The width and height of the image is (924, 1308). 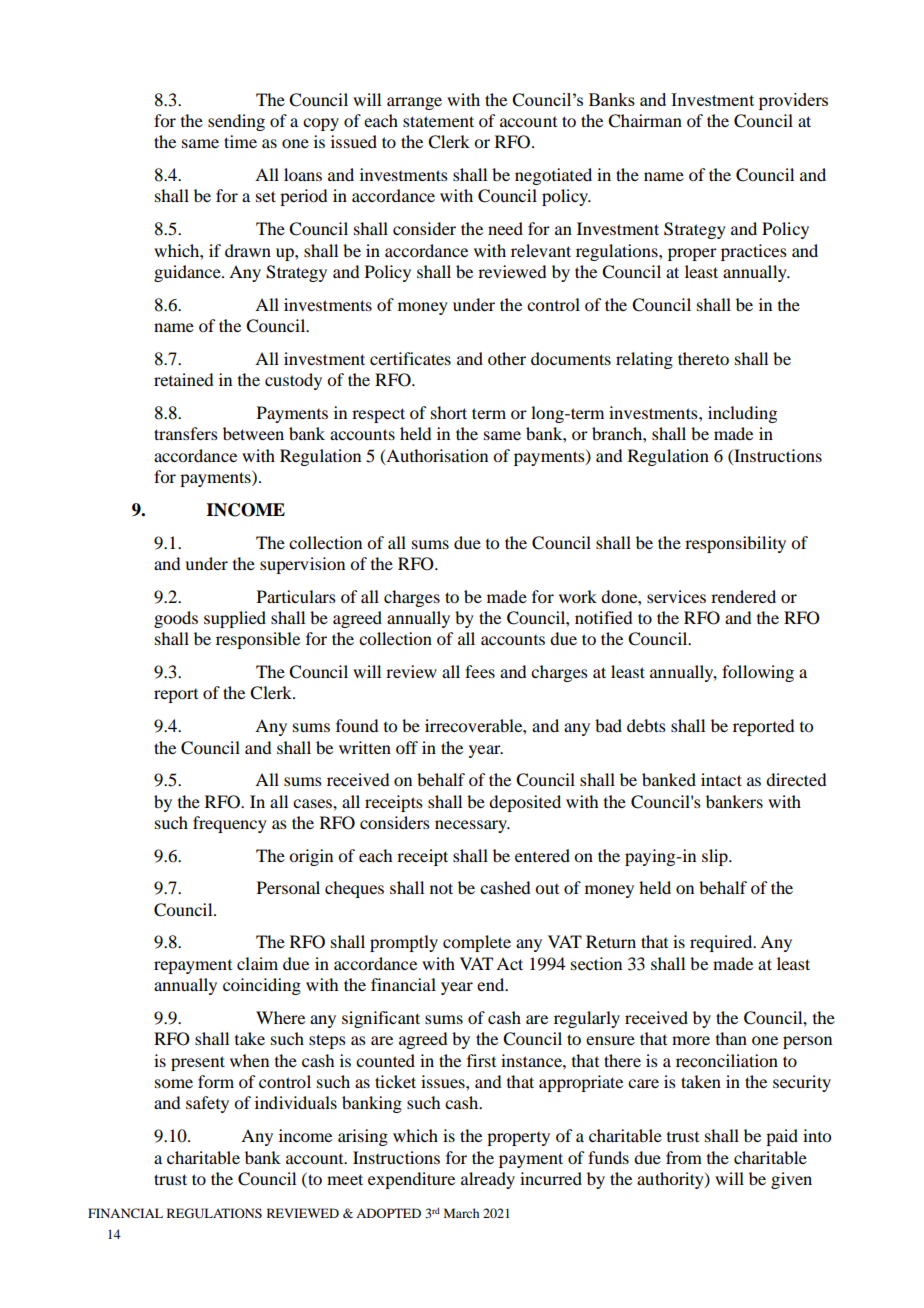 I want to click on complete, so click(x=477, y=943).
